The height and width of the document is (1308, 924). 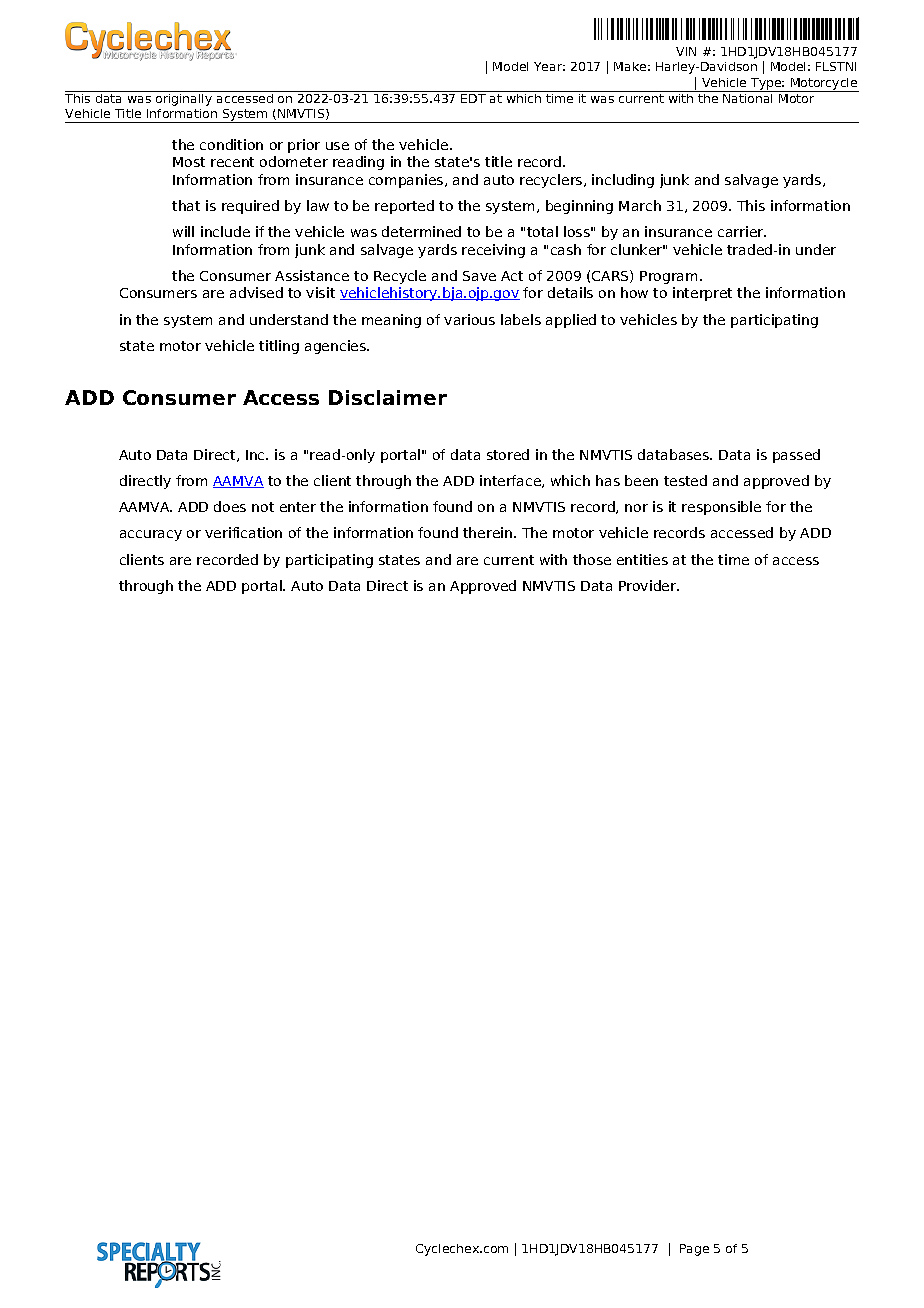 What do you see at coordinates (721, 508) in the document?
I see `responsible` at bounding box center [721, 508].
